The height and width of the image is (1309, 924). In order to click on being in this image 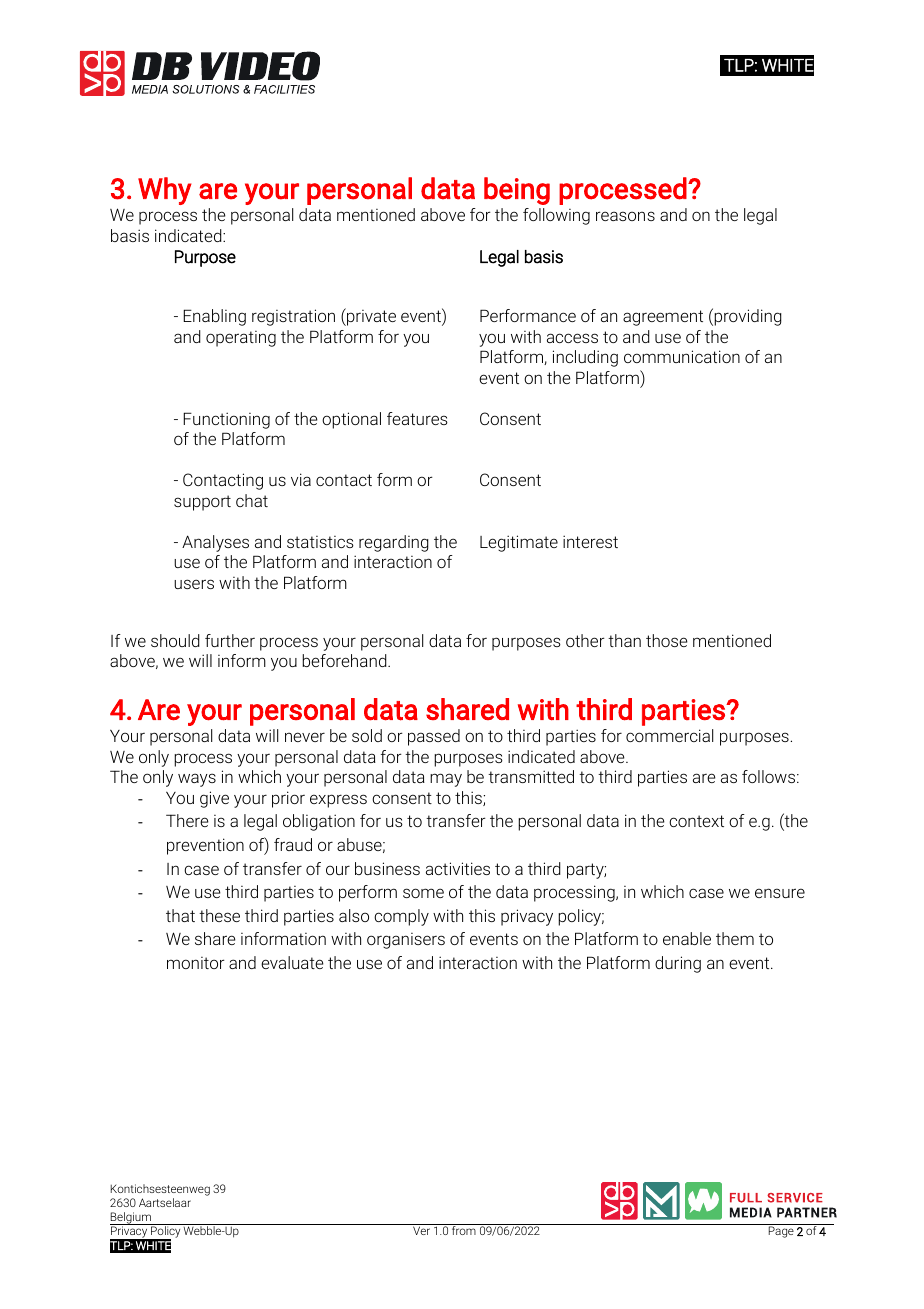, I will do `click(517, 191)`.
